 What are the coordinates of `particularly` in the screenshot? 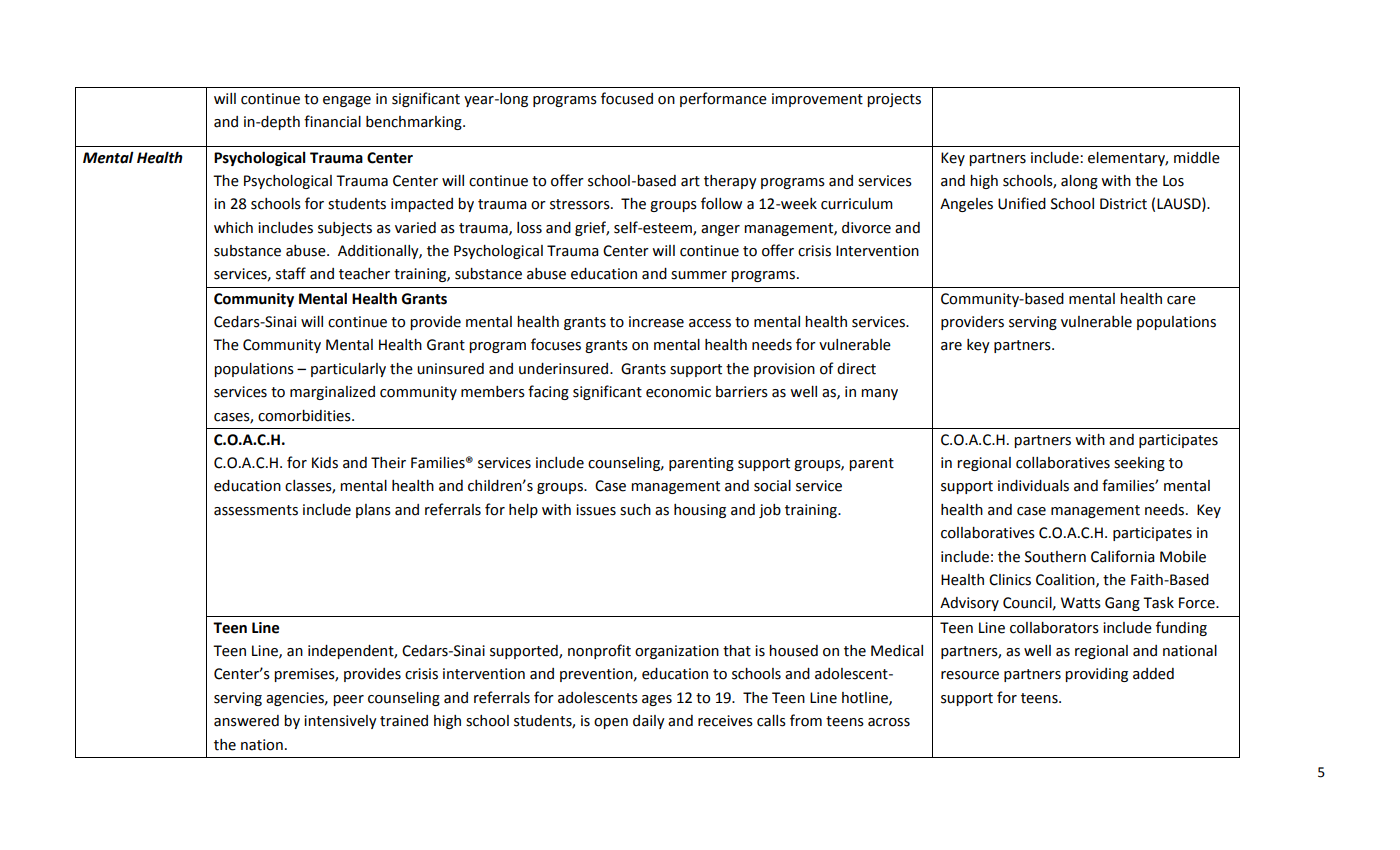 It's located at (348, 370).
